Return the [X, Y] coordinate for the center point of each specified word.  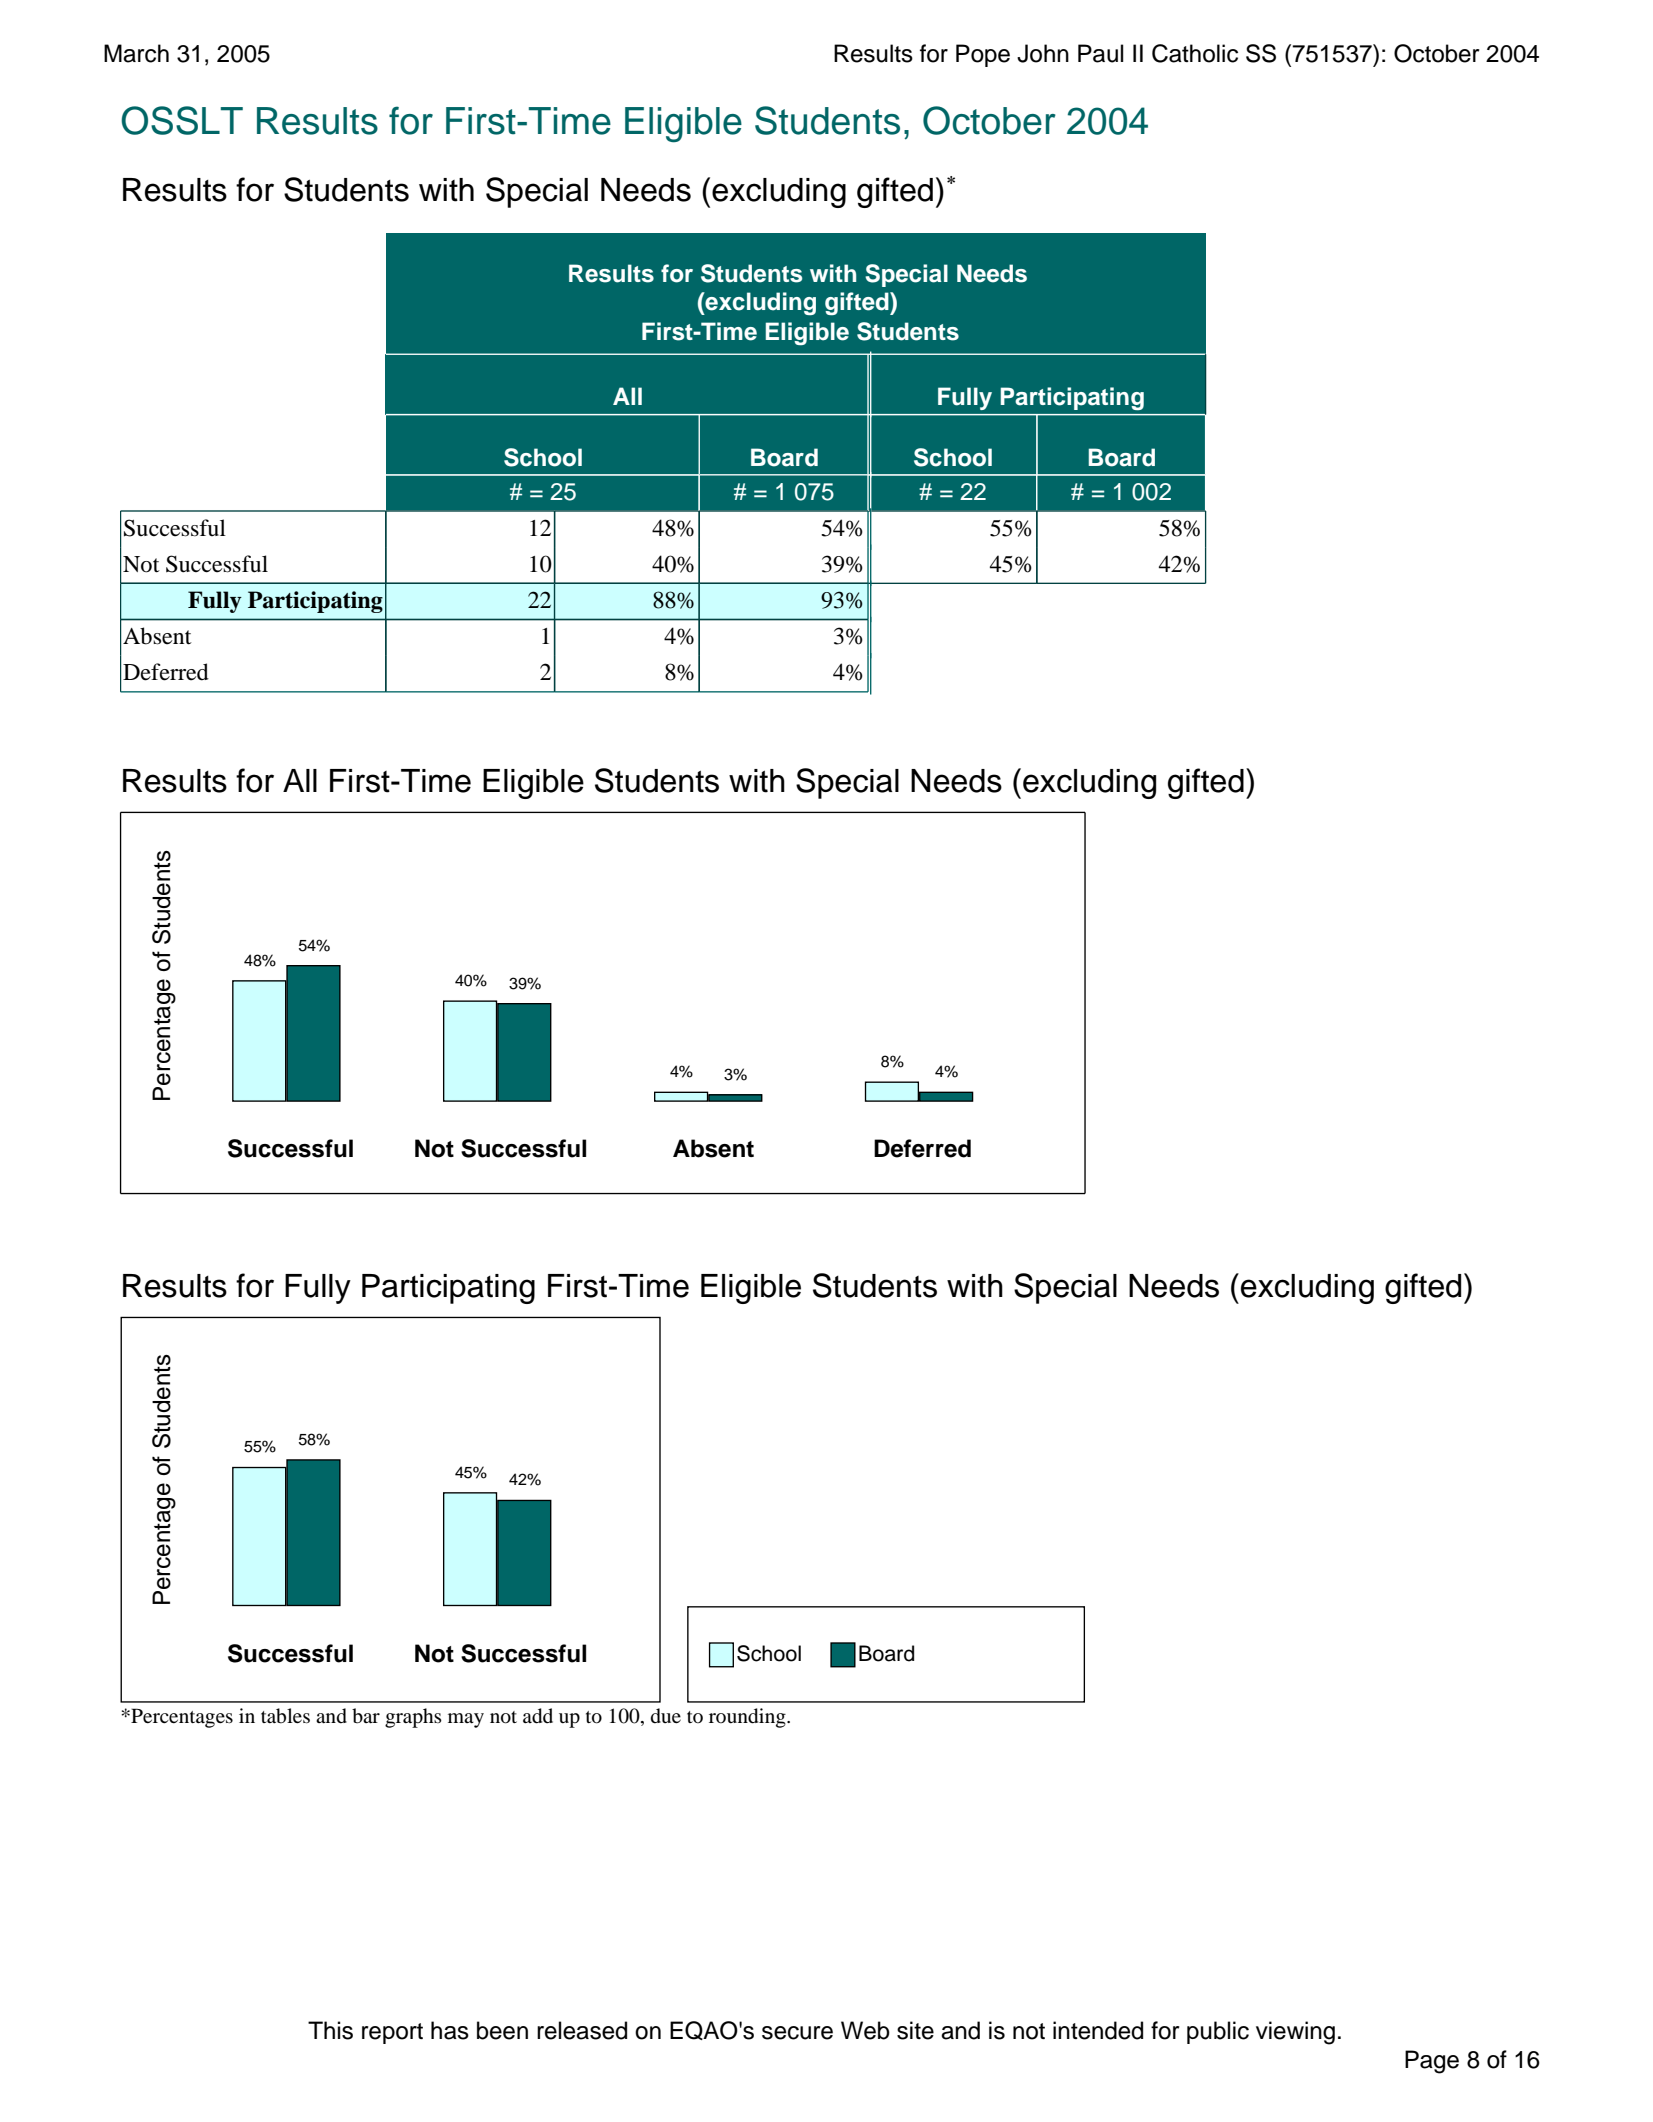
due [666, 1716]
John [1043, 53]
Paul [1100, 53]
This [330, 2030]
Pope [983, 55]
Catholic [1195, 53]
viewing [1295, 2033]
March [136, 53]
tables [285, 1716]
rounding [748, 1718]
